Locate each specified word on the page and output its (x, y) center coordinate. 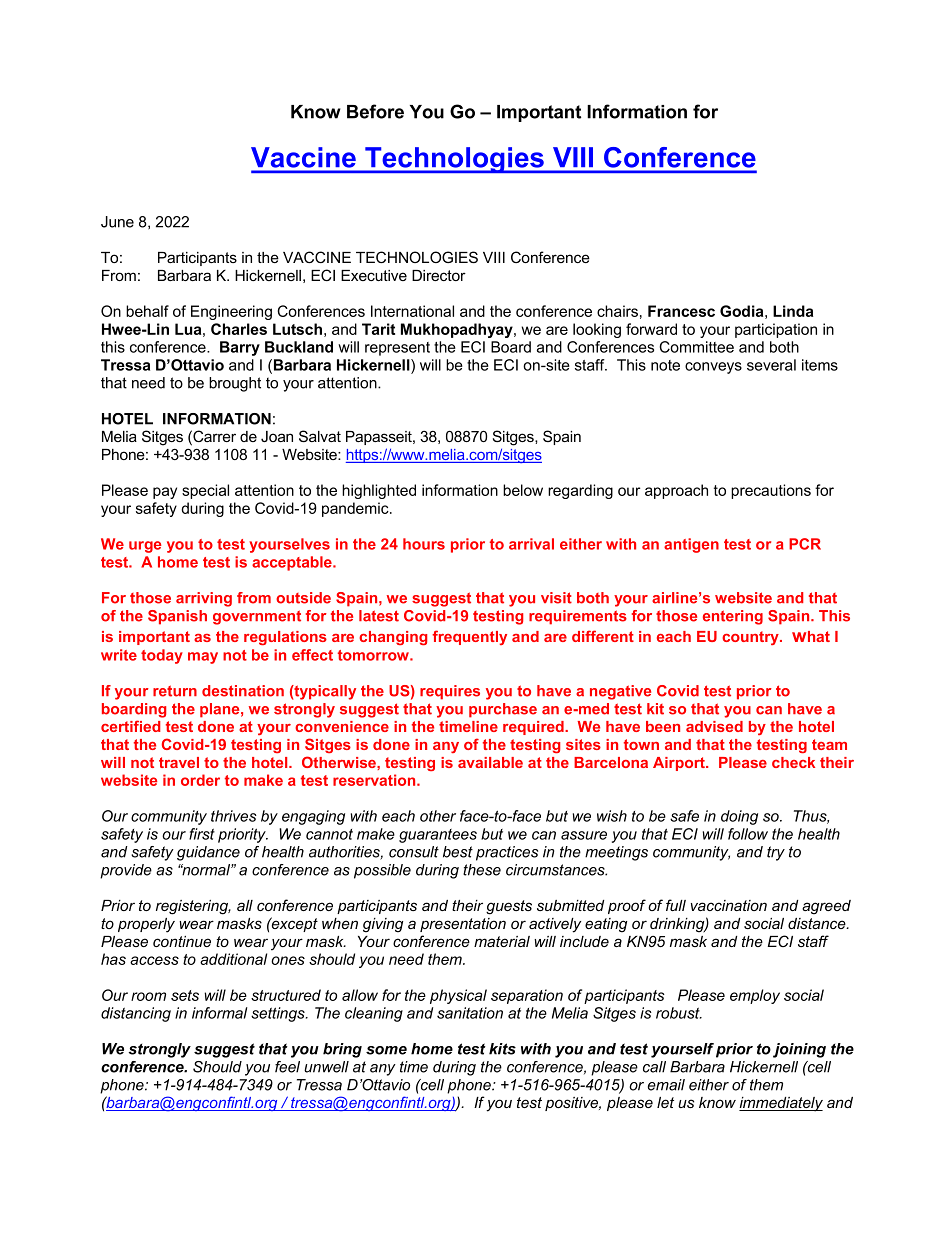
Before (375, 111)
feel (287, 1067)
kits (502, 1049)
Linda (793, 311)
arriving (204, 599)
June (117, 222)
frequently (469, 637)
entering (733, 617)
